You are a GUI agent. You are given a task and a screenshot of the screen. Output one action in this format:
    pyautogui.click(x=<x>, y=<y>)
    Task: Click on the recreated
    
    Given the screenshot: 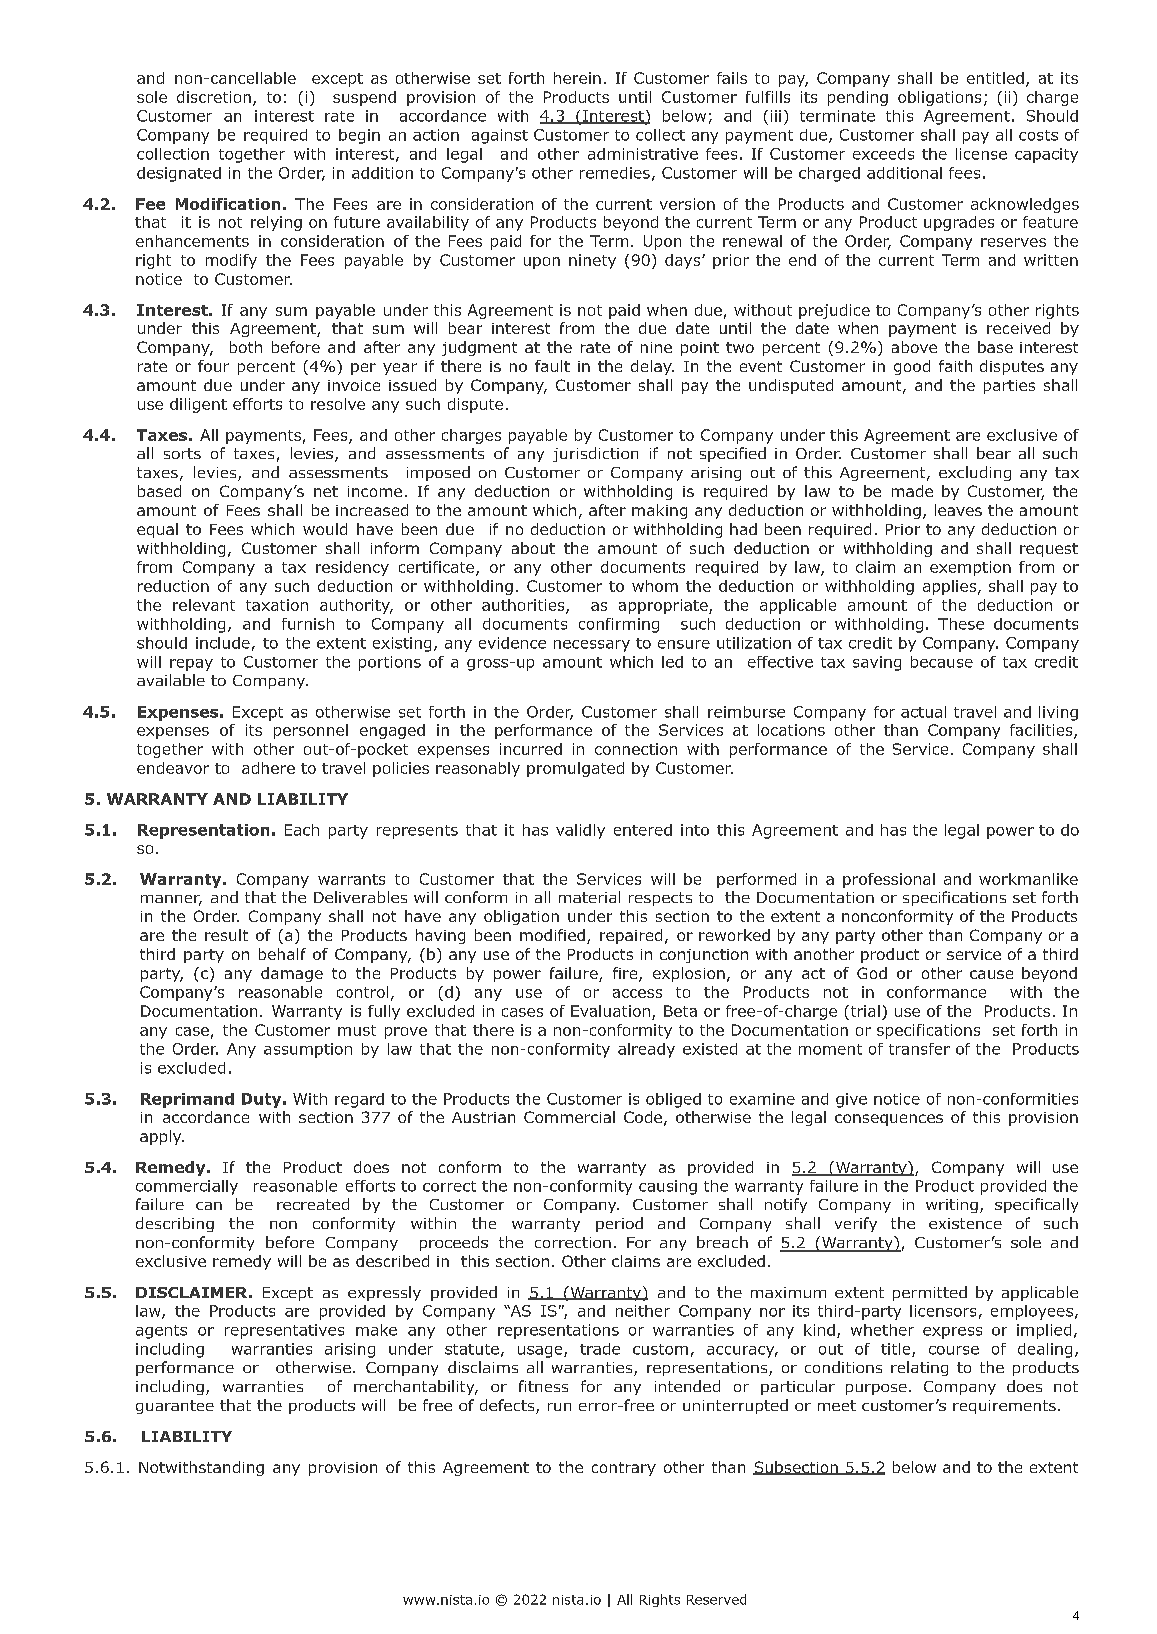 What is the action you would take?
    pyautogui.click(x=313, y=1204)
